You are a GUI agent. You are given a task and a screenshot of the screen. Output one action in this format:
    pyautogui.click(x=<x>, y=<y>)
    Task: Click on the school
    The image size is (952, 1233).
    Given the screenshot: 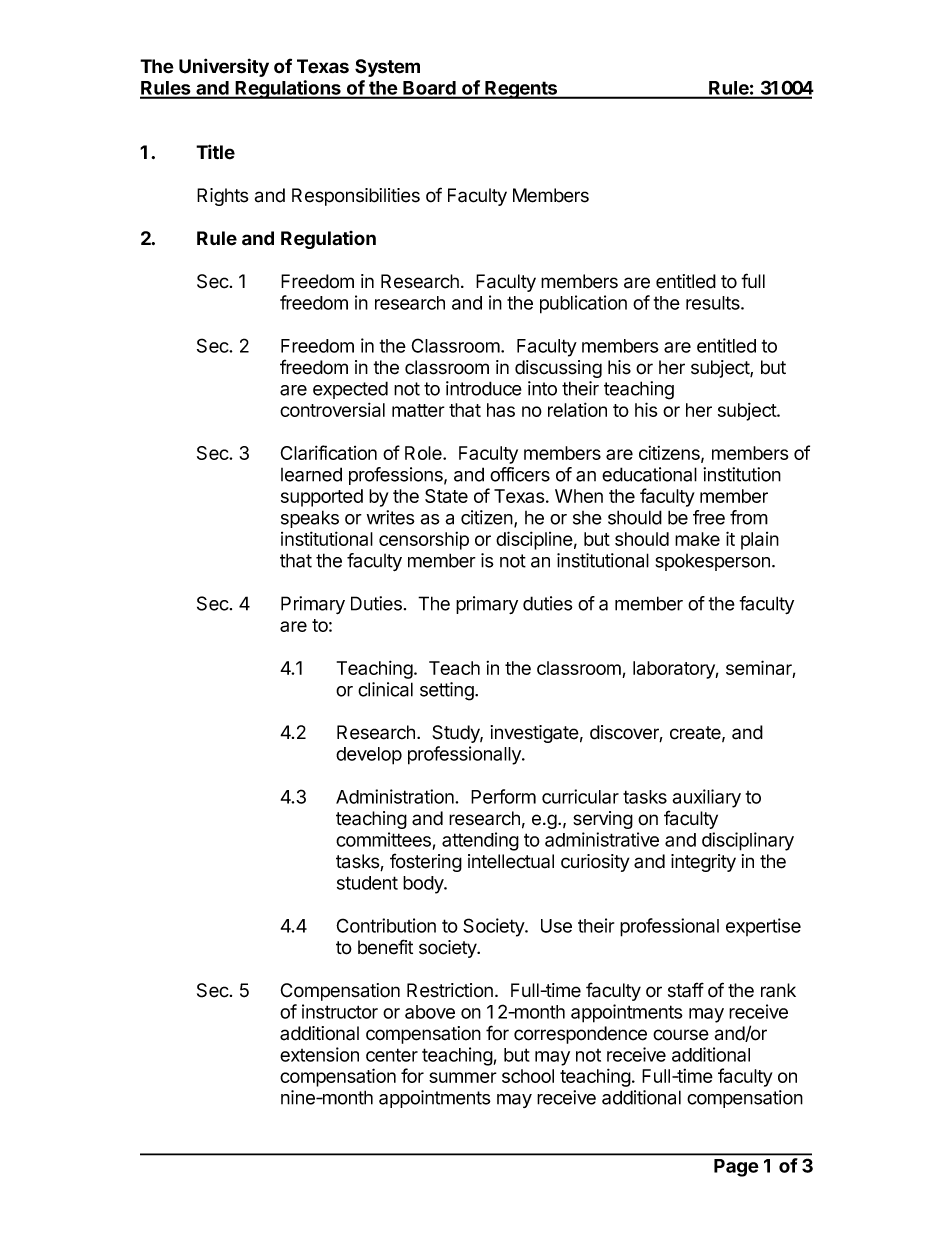 What is the action you would take?
    pyautogui.click(x=528, y=1076)
